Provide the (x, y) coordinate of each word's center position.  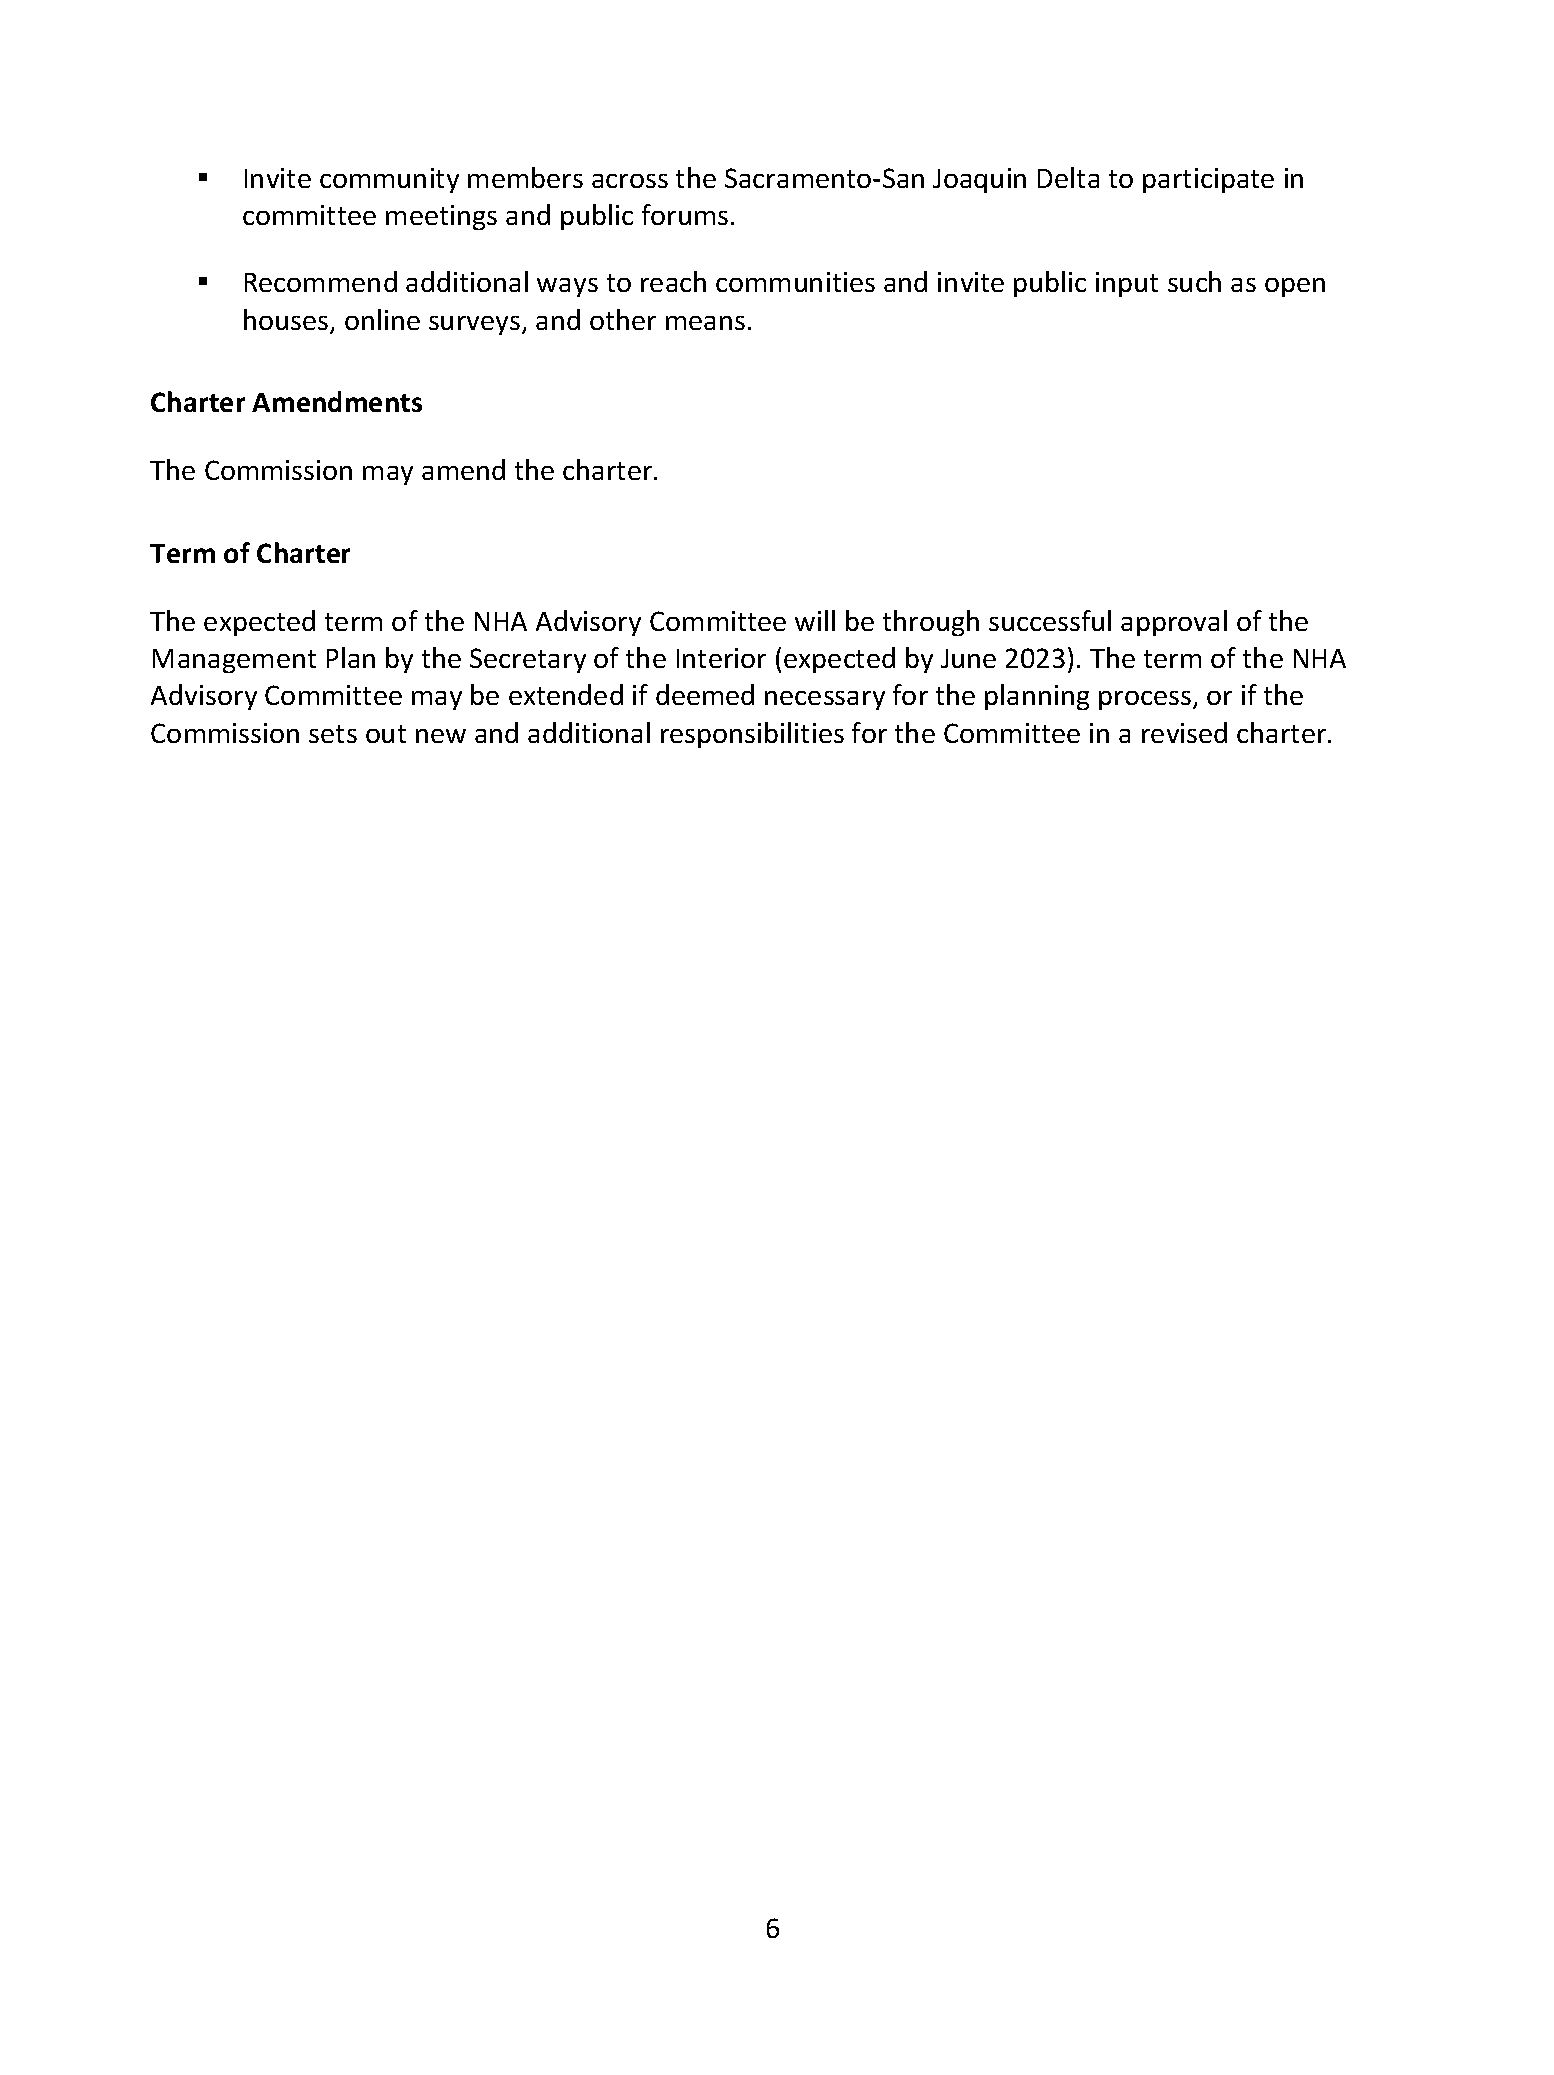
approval (1174, 623)
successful (1050, 620)
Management (234, 661)
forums (685, 214)
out (386, 734)
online (382, 319)
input (1127, 284)
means (705, 323)
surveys (476, 325)
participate (1208, 180)
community (389, 180)
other (623, 319)
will (815, 620)
